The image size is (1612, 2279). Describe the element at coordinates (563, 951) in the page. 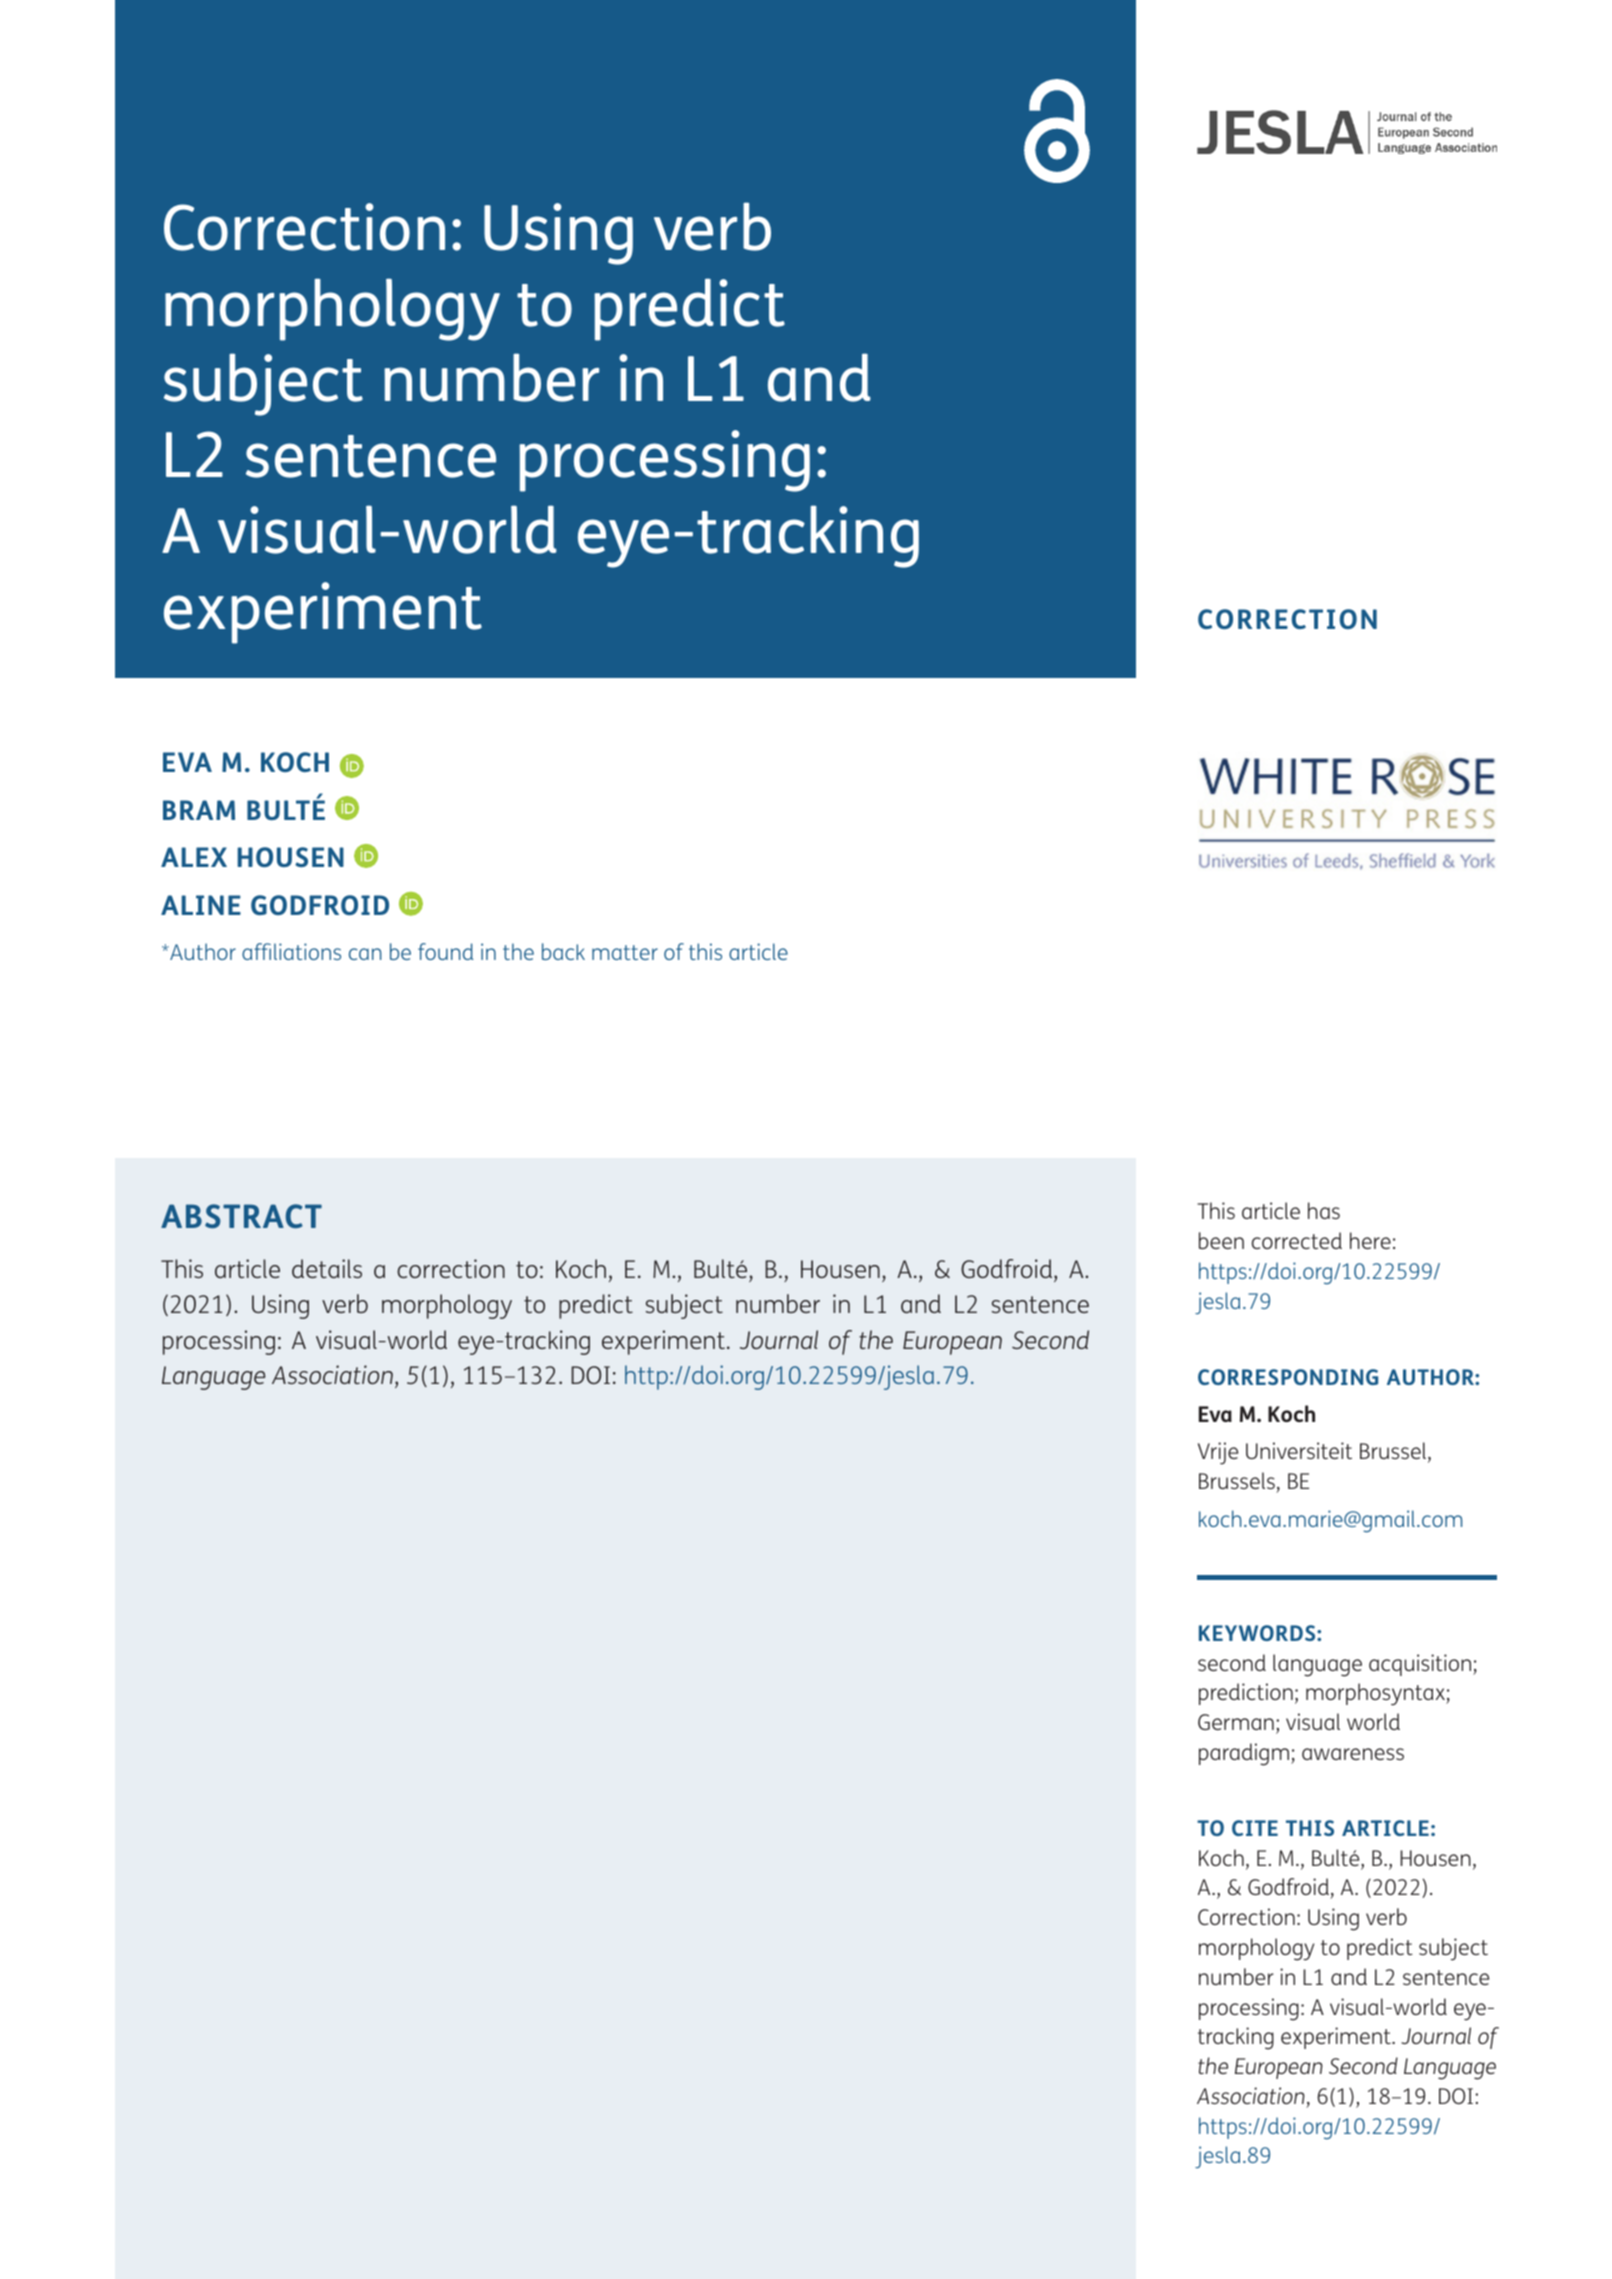

I see `back` at that location.
